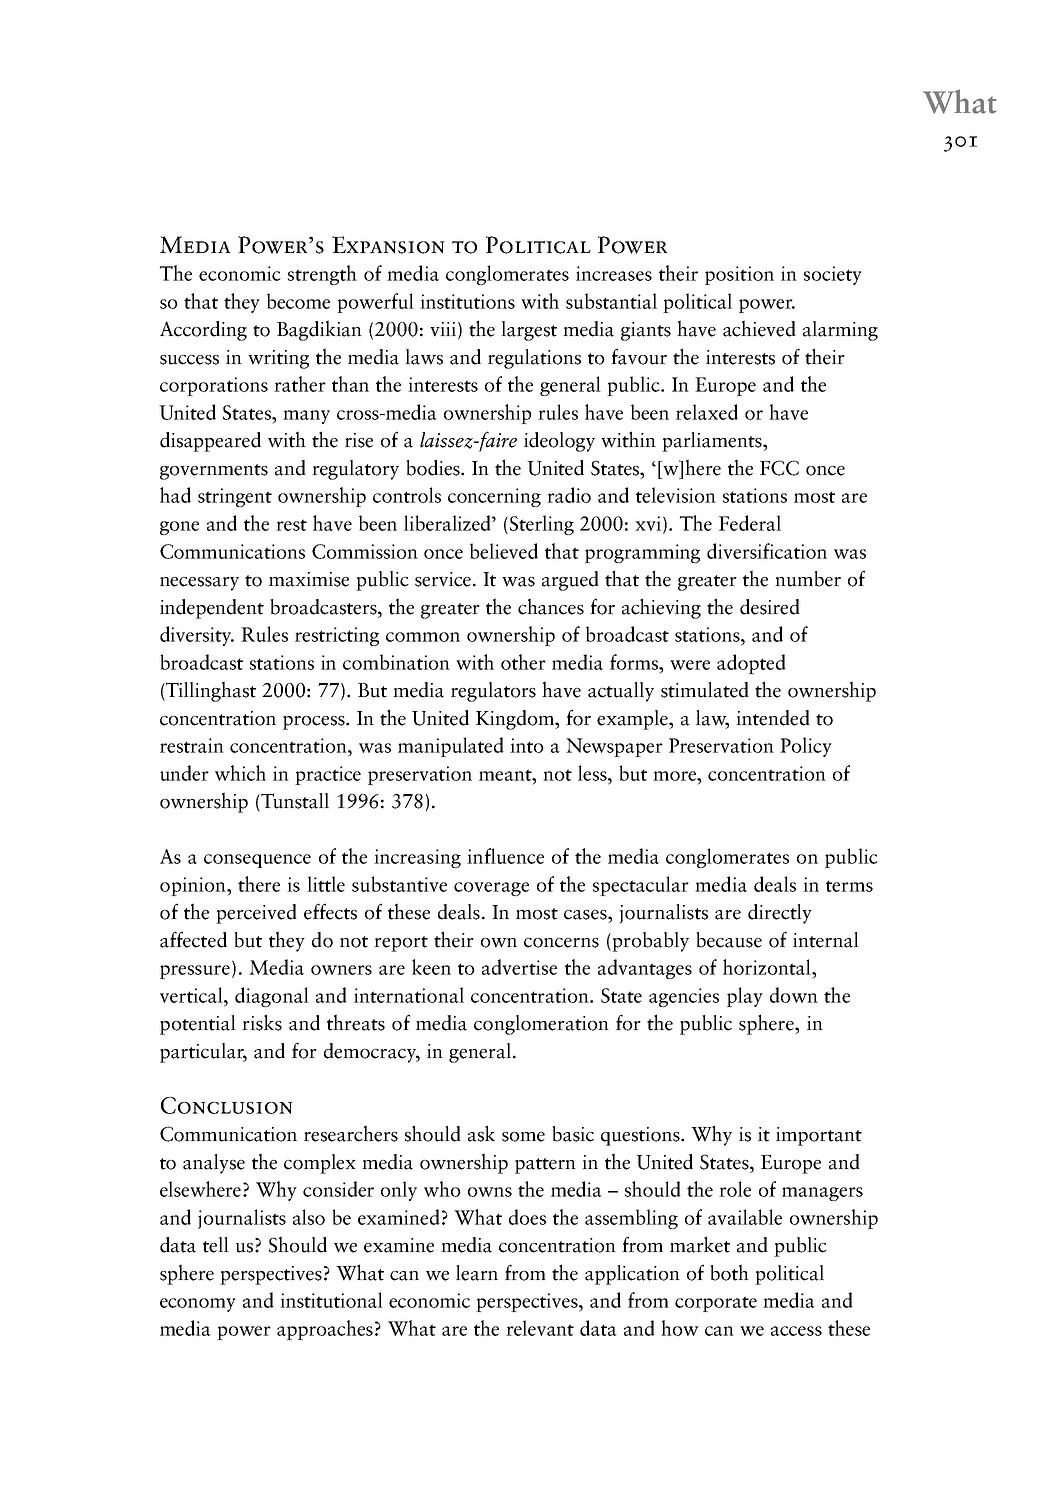  What do you see at coordinates (523, 1137) in the screenshot?
I see `some` at bounding box center [523, 1137].
